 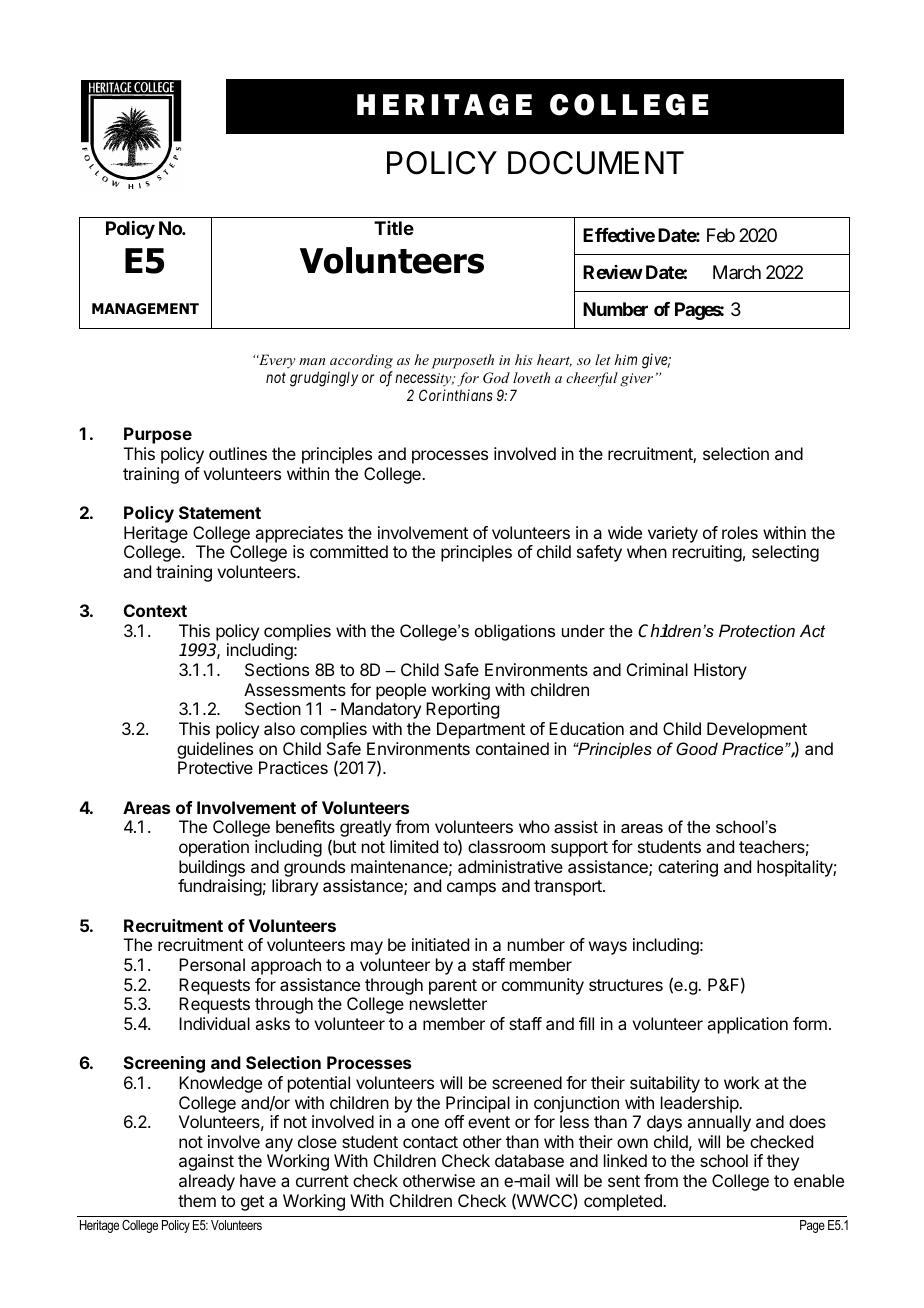 What do you see at coordinates (737, 272) in the screenshot?
I see `March` at bounding box center [737, 272].
